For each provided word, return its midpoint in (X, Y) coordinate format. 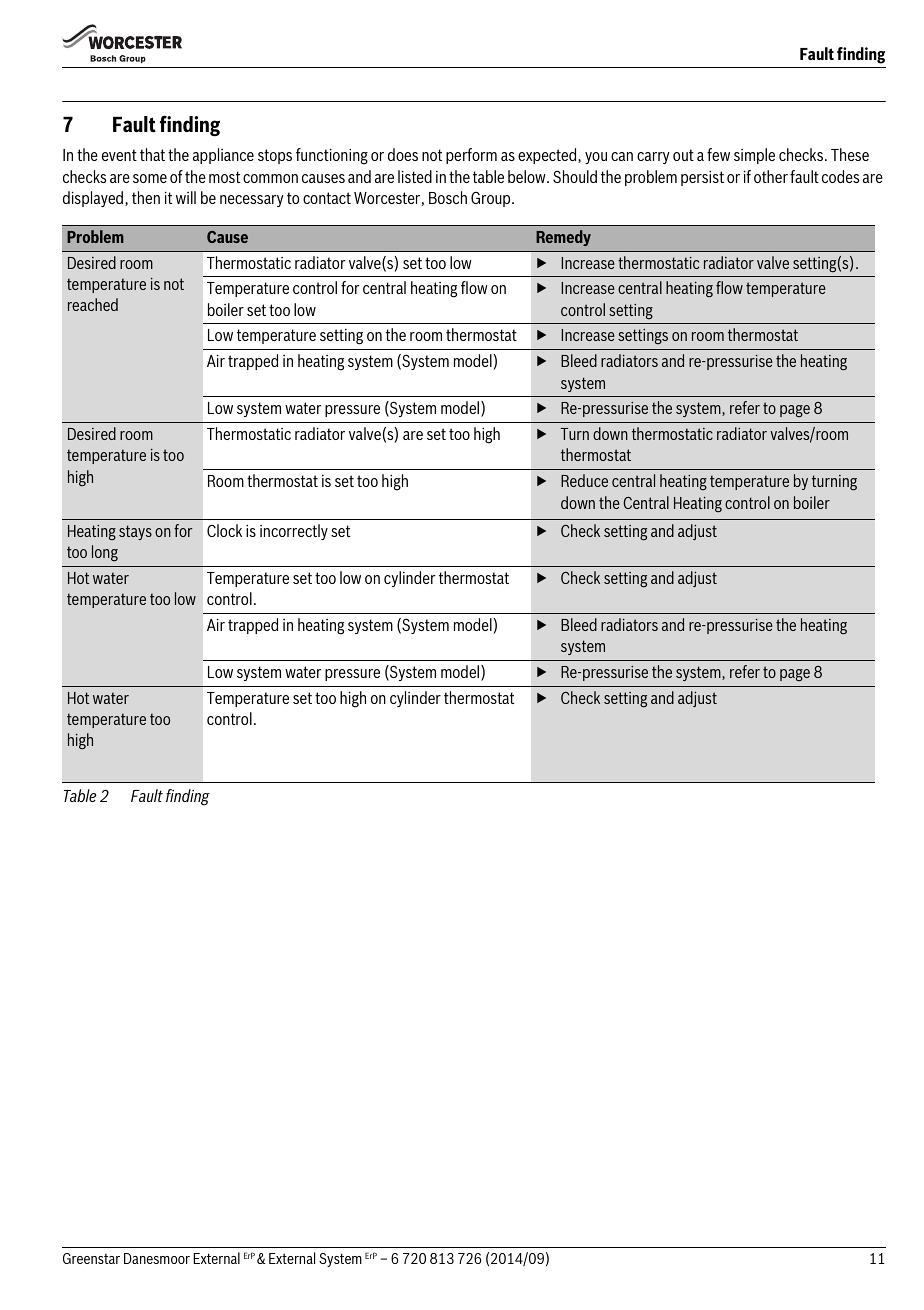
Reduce (584, 480)
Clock (224, 530)
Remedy (563, 238)
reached (93, 304)
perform (471, 156)
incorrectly (294, 532)
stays (135, 532)
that (152, 154)
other (771, 176)
